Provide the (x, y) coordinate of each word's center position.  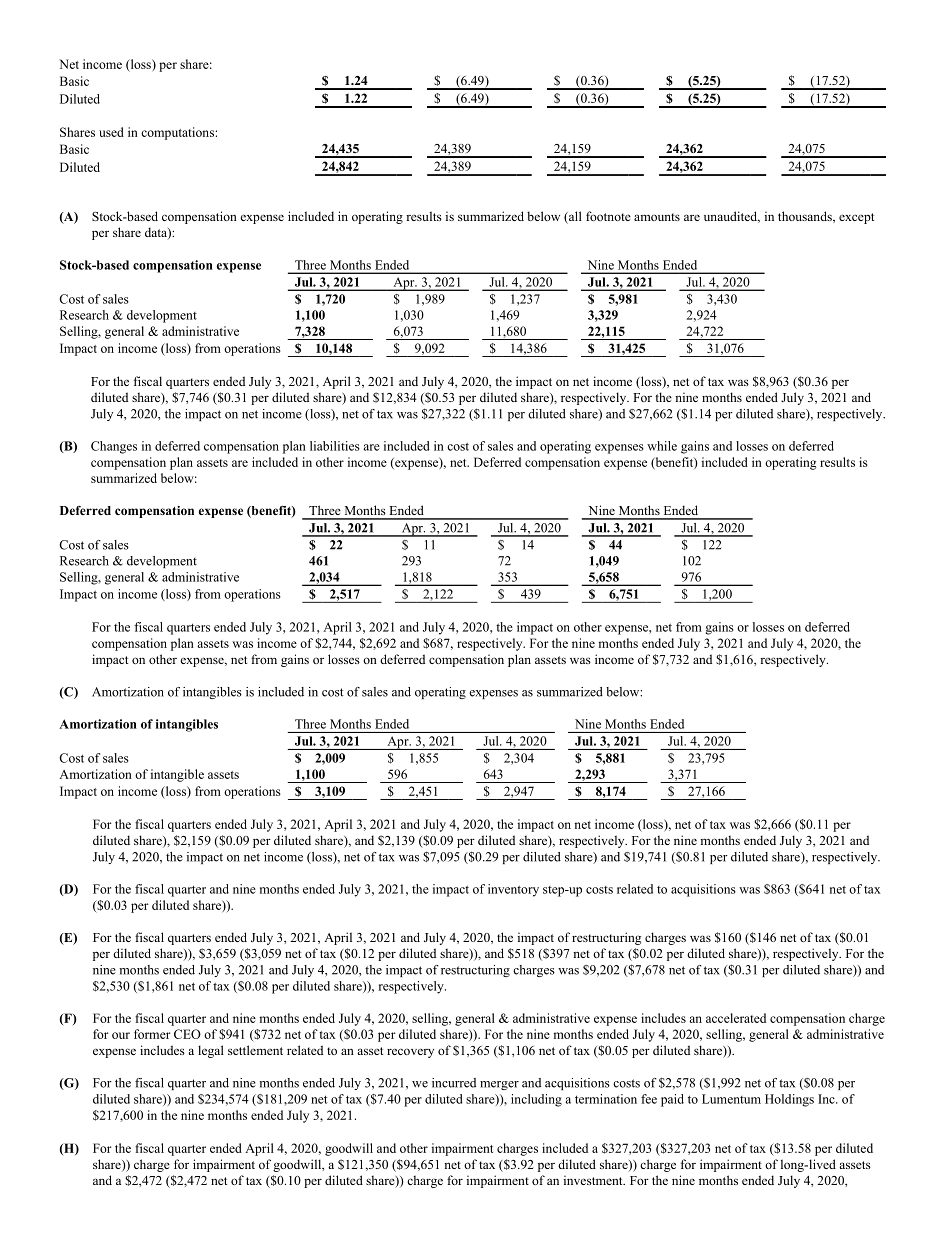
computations (177, 133)
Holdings (789, 1100)
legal (211, 1051)
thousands (806, 217)
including (536, 1100)
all (574, 217)
